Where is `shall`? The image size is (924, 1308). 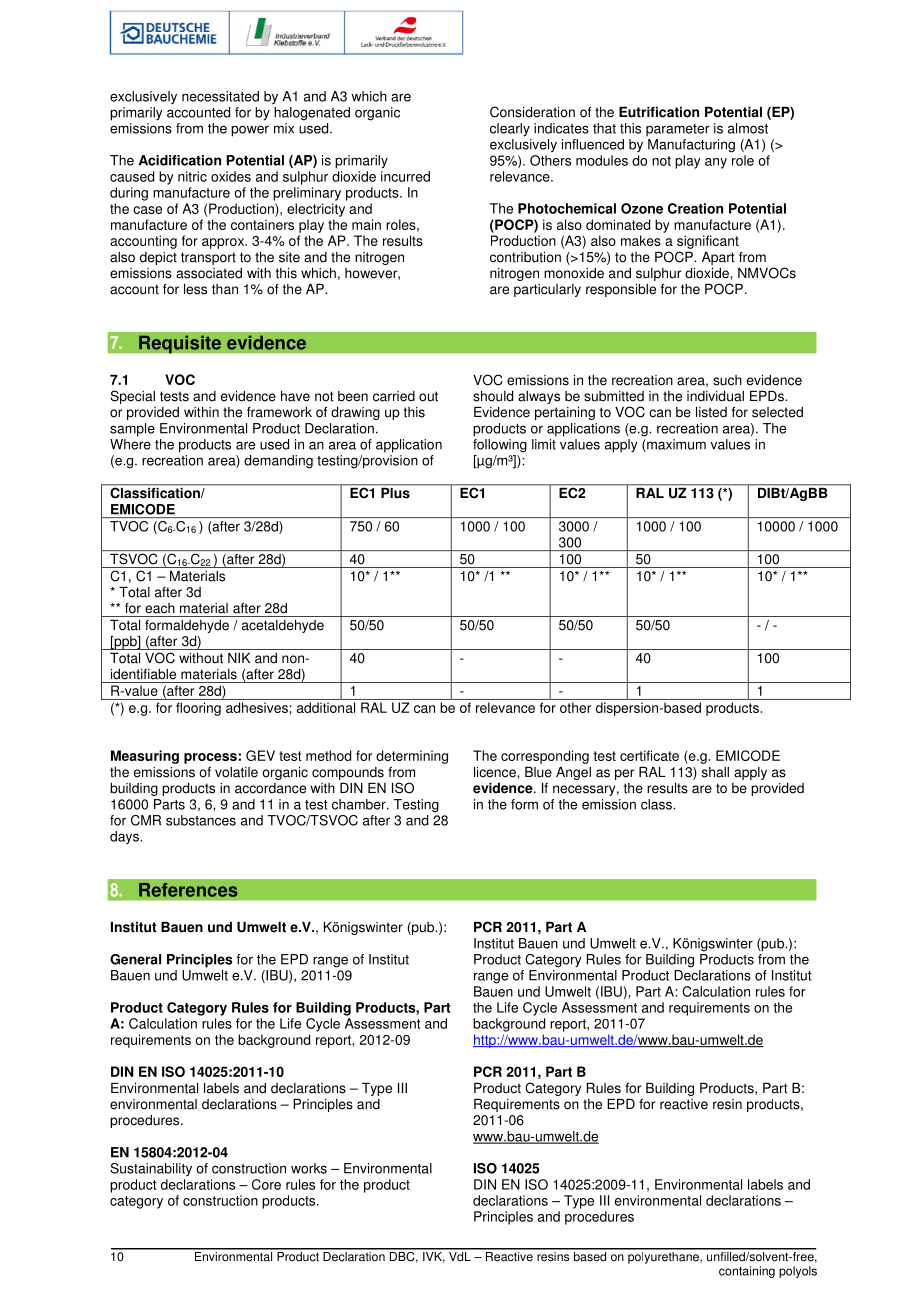 shall is located at coordinates (715, 772).
